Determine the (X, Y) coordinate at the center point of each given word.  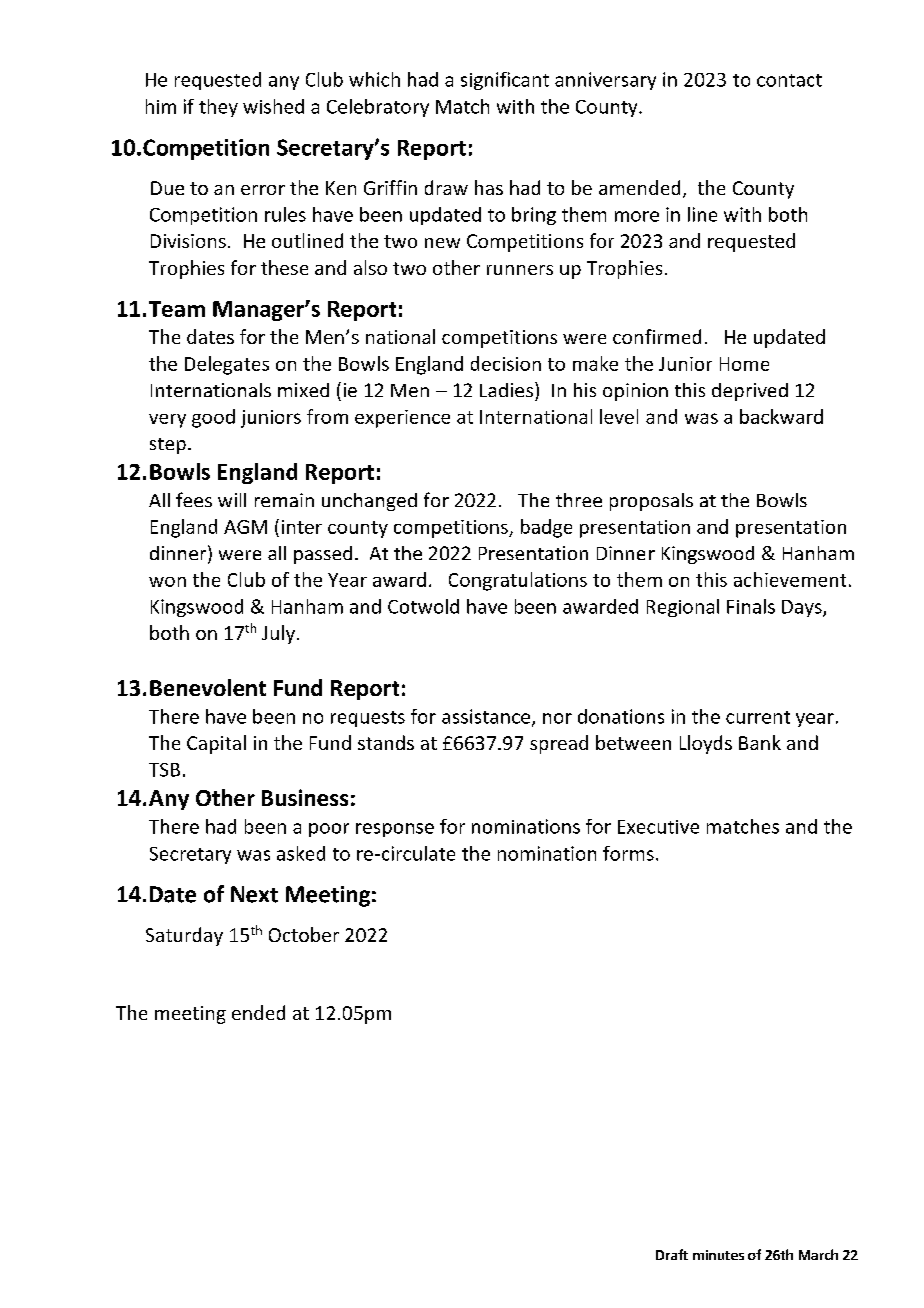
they (218, 108)
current (758, 717)
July (278, 634)
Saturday (184, 936)
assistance (486, 716)
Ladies (506, 390)
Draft (672, 1254)
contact (789, 80)
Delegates (227, 365)
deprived (750, 392)
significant (505, 81)
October (304, 934)
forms (628, 853)
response (395, 830)
